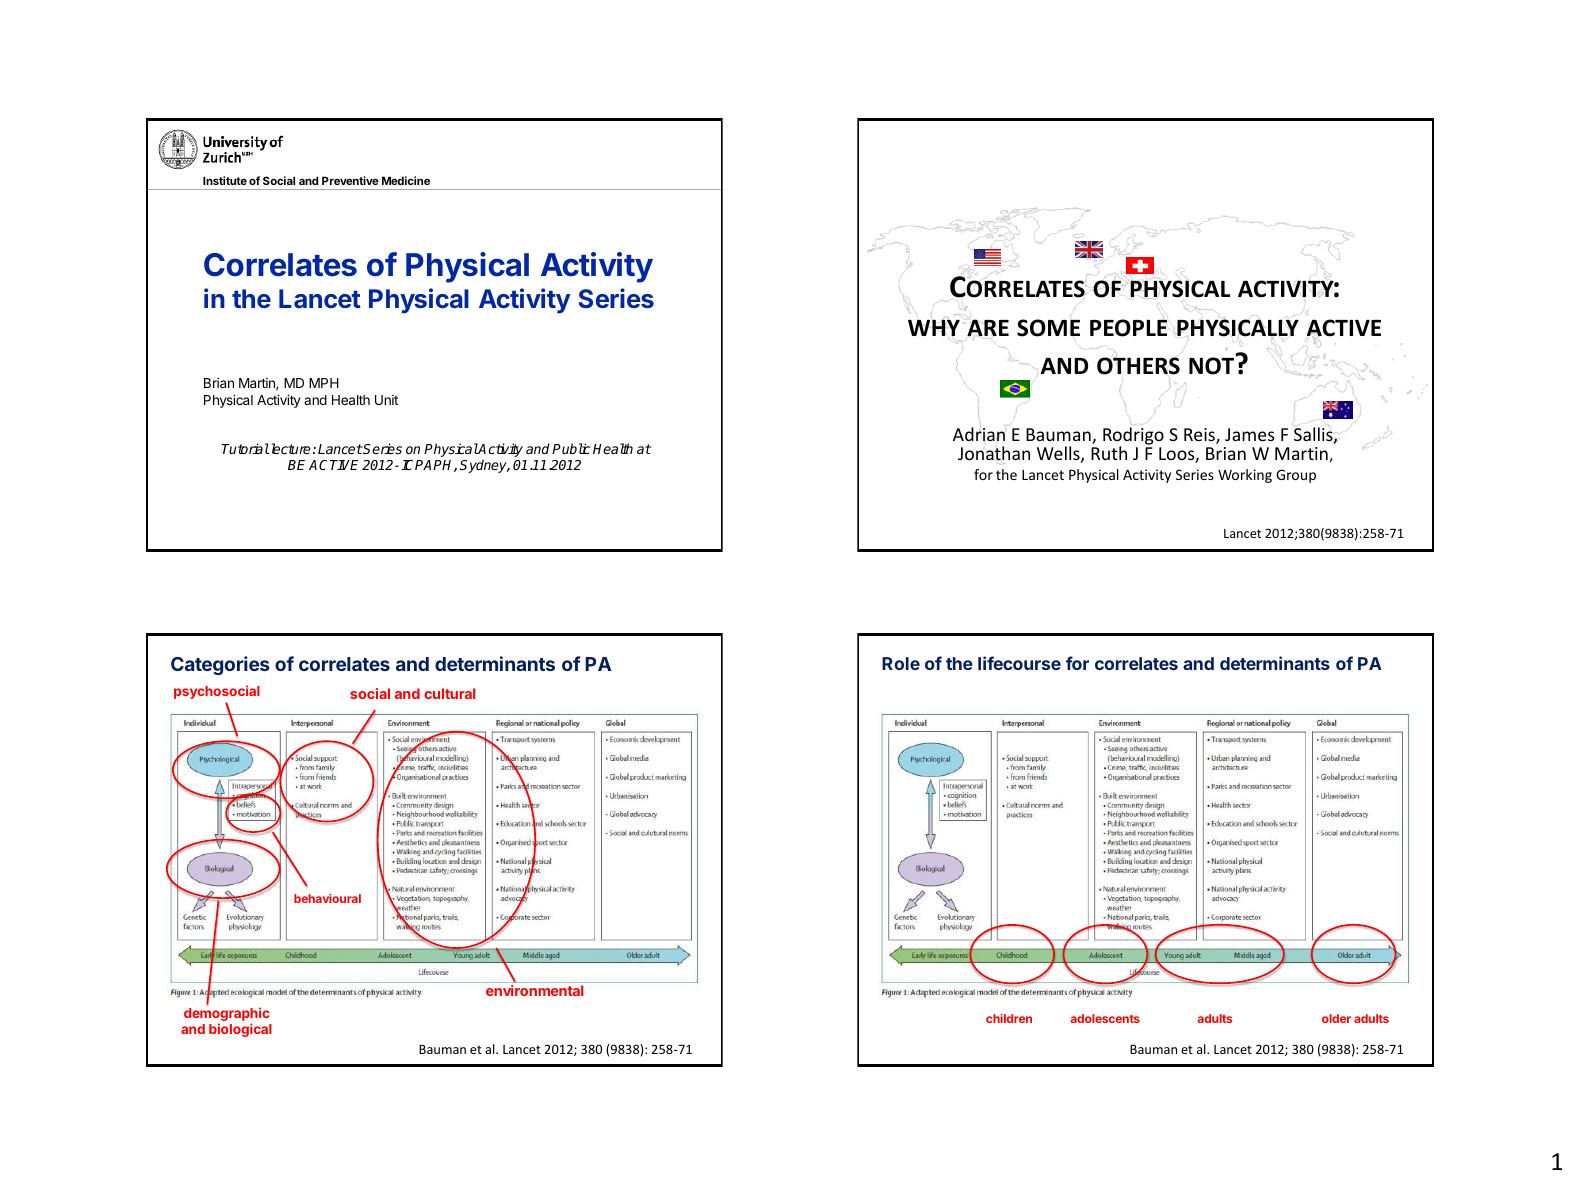  Describe the element at coordinates (1105, 1018) in the screenshot. I see `adolescents` at that location.
